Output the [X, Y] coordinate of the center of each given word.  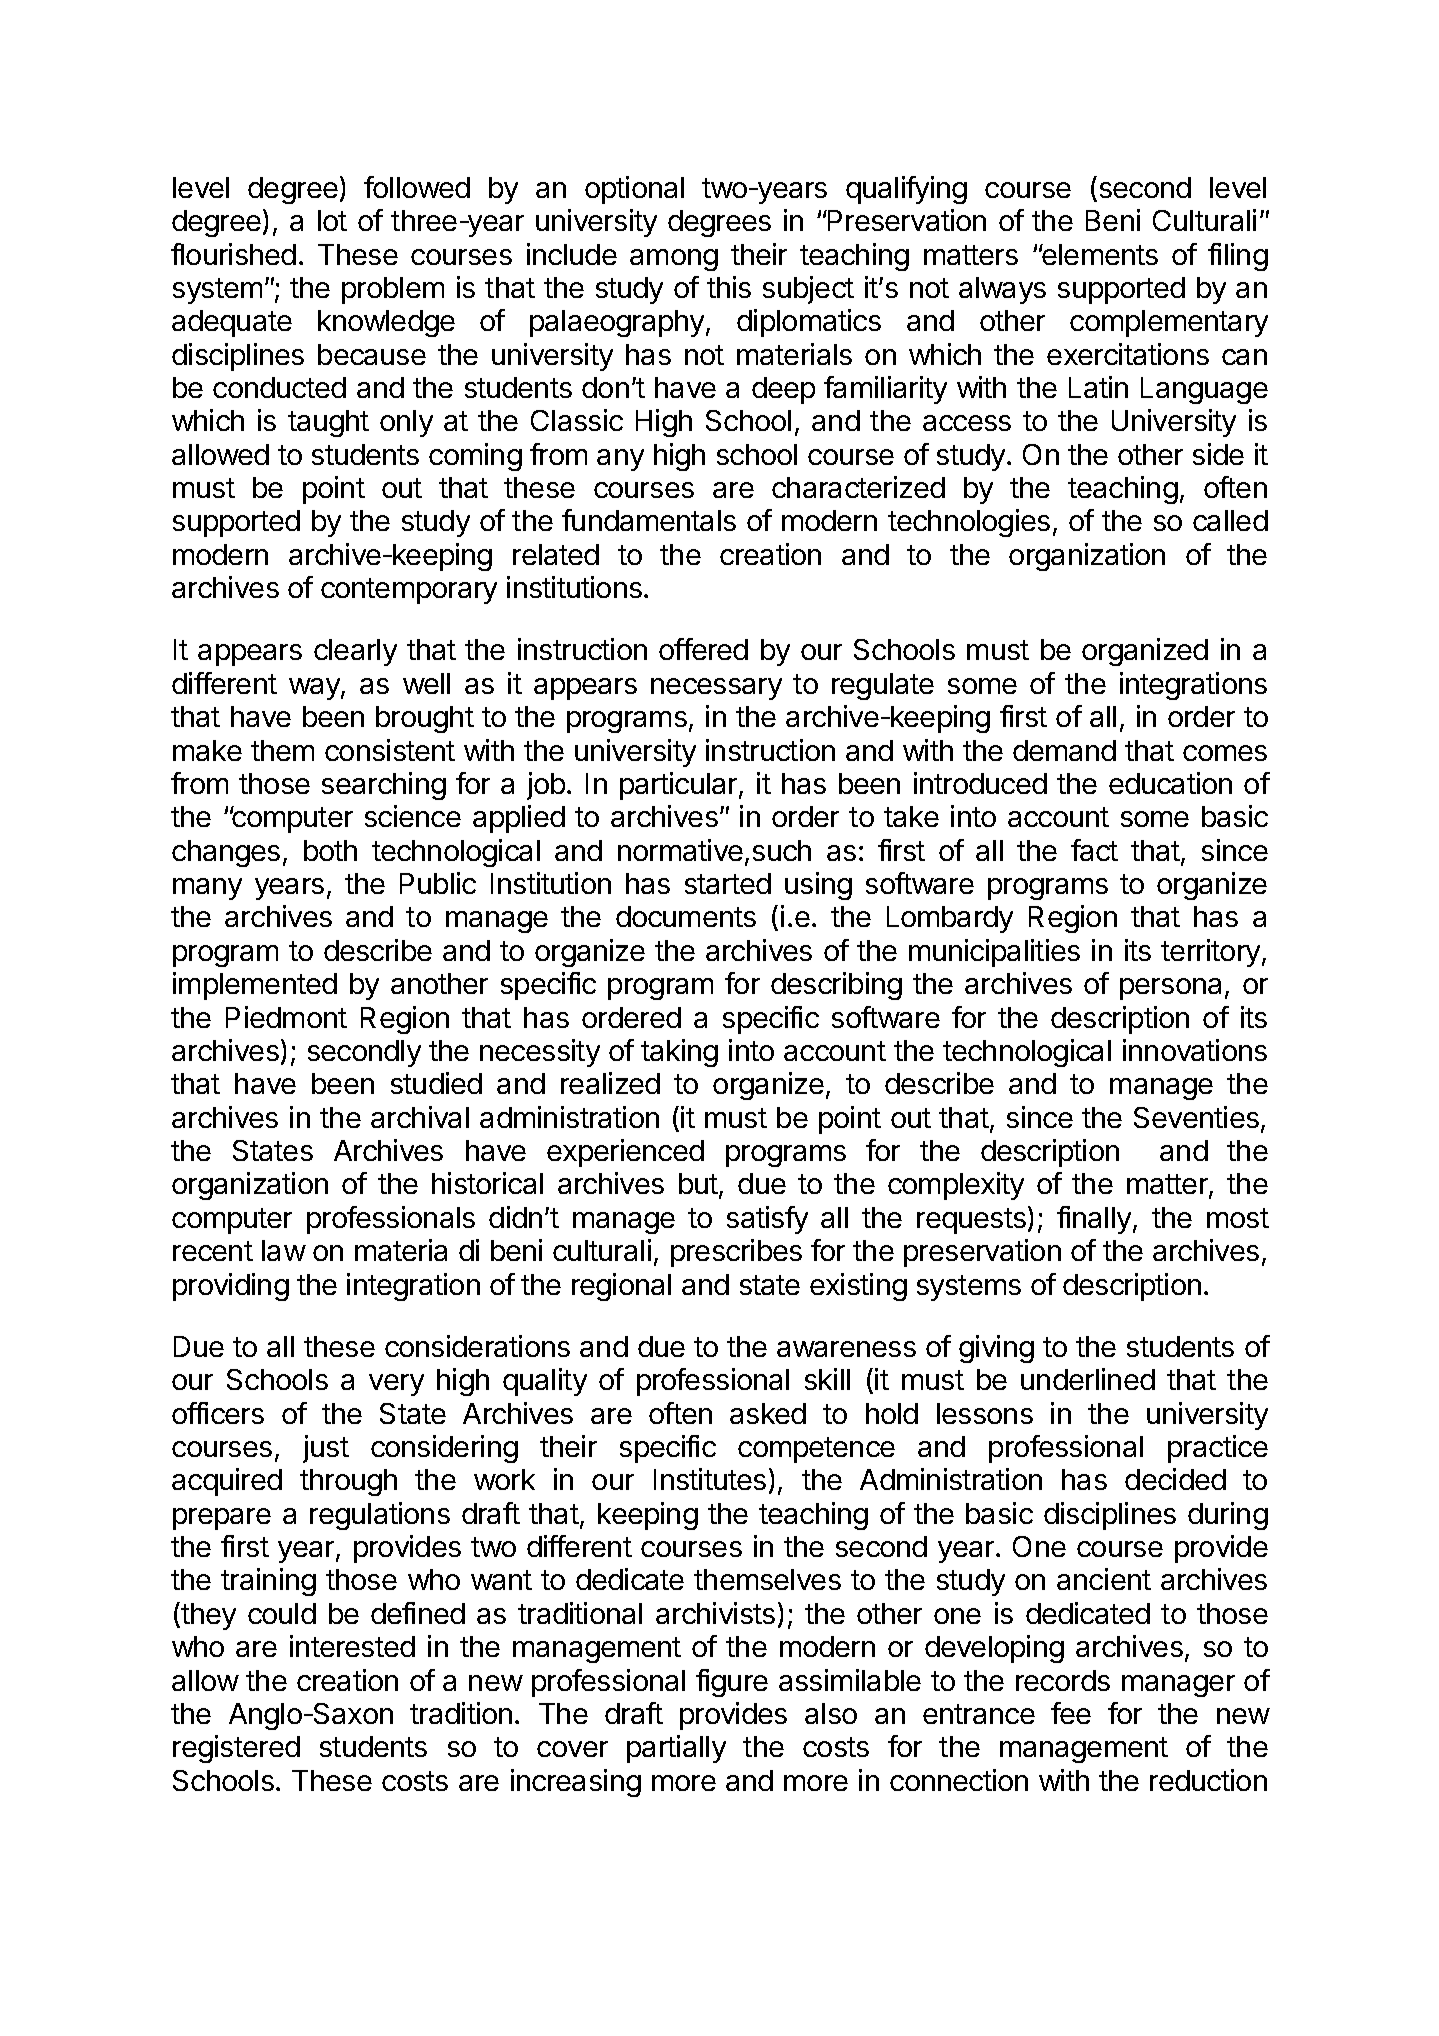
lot [332, 220]
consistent [390, 750]
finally [1094, 1220]
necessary [716, 689]
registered [236, 1749]
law [284, 1250]
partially [676, 1749]
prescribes [736, 1253]
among [674, 260]
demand [1064, 750]
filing [1238, 257]
